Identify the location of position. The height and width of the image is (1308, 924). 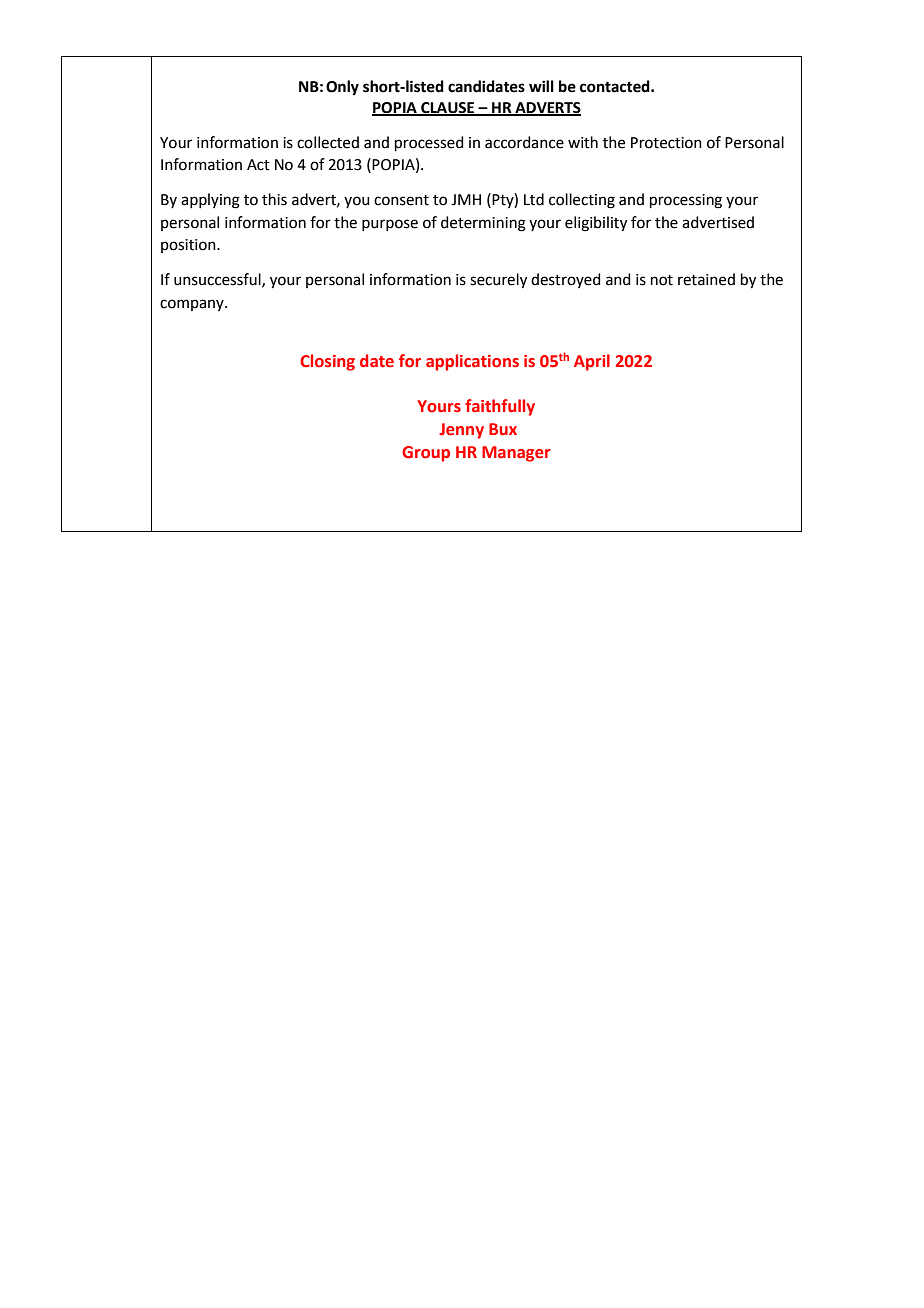
(189, 246).
